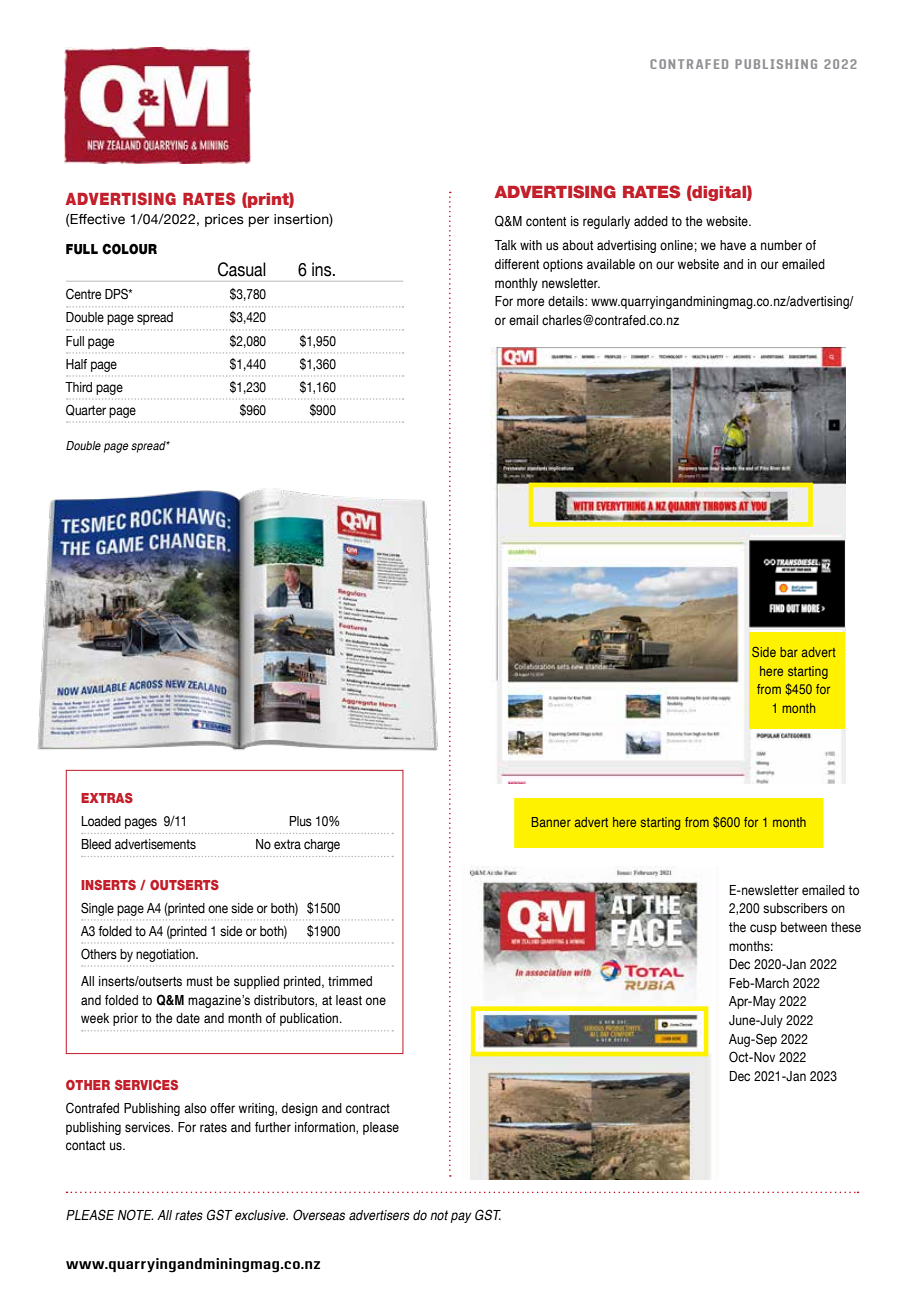 The width and height of the page is (924, 1308). I want to click on Plus, so click(300, 821).
